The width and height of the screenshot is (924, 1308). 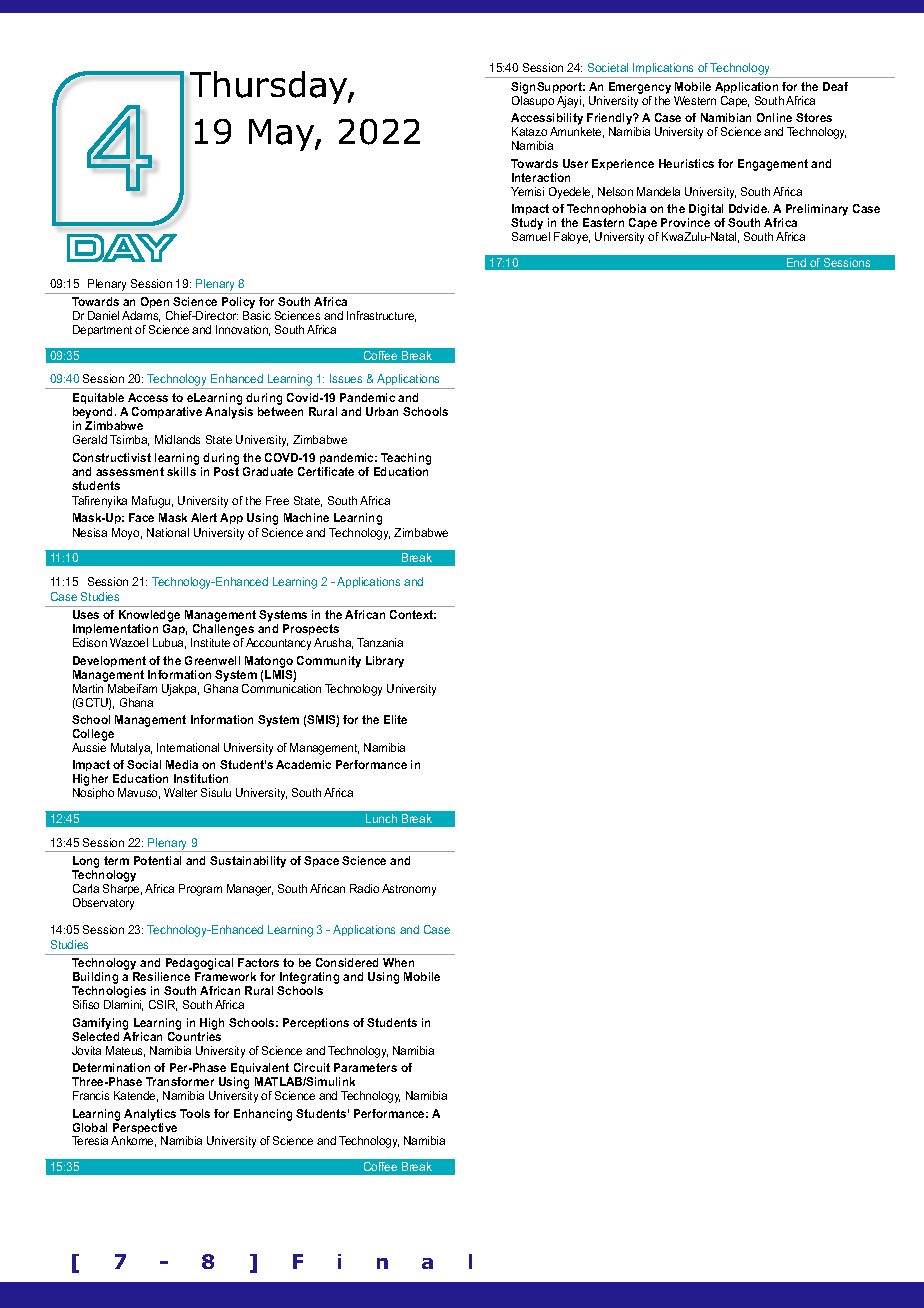 I want to click on Potential, so click(x=157, y=860).
